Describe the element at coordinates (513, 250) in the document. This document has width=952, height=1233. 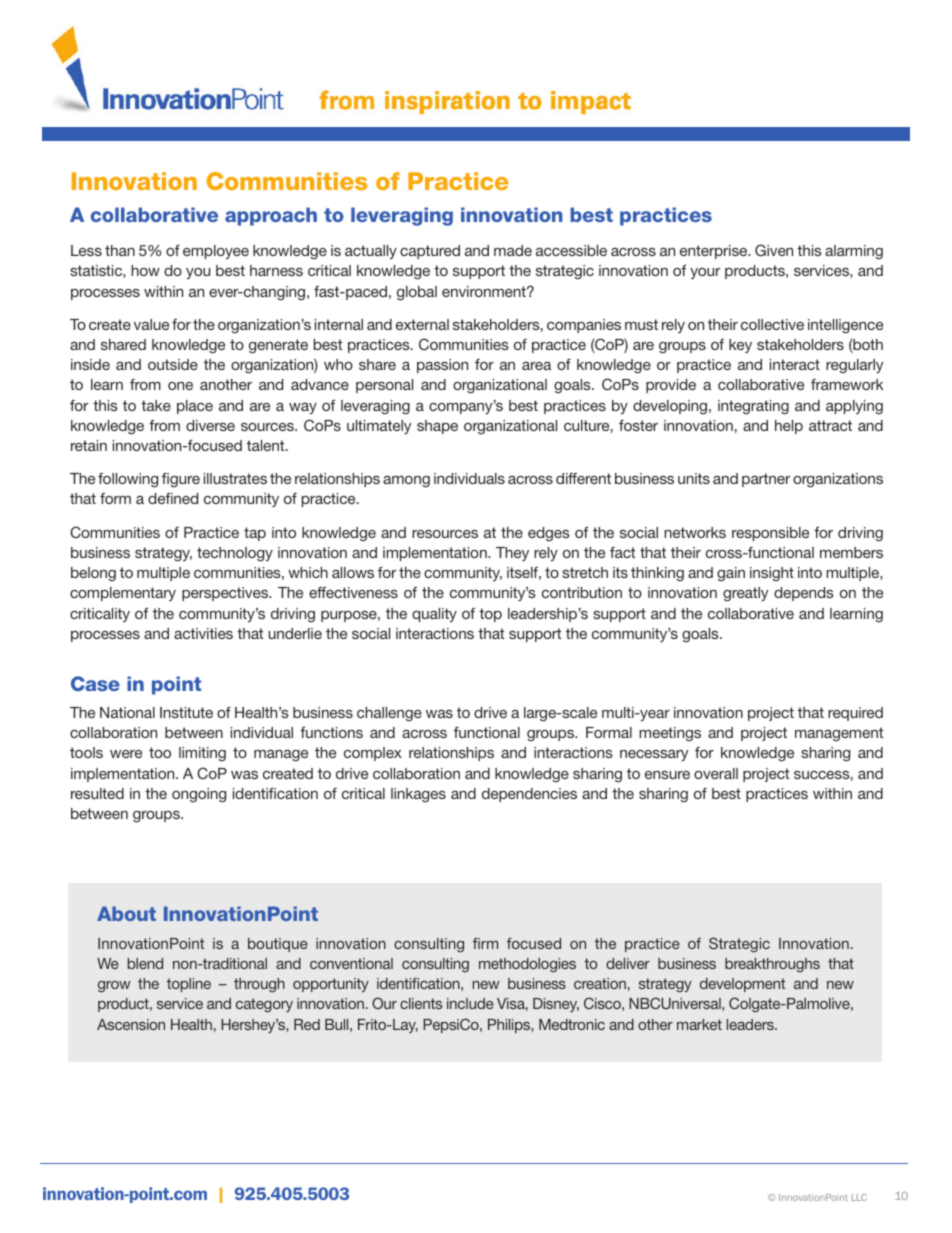
I see `made` at that location.
